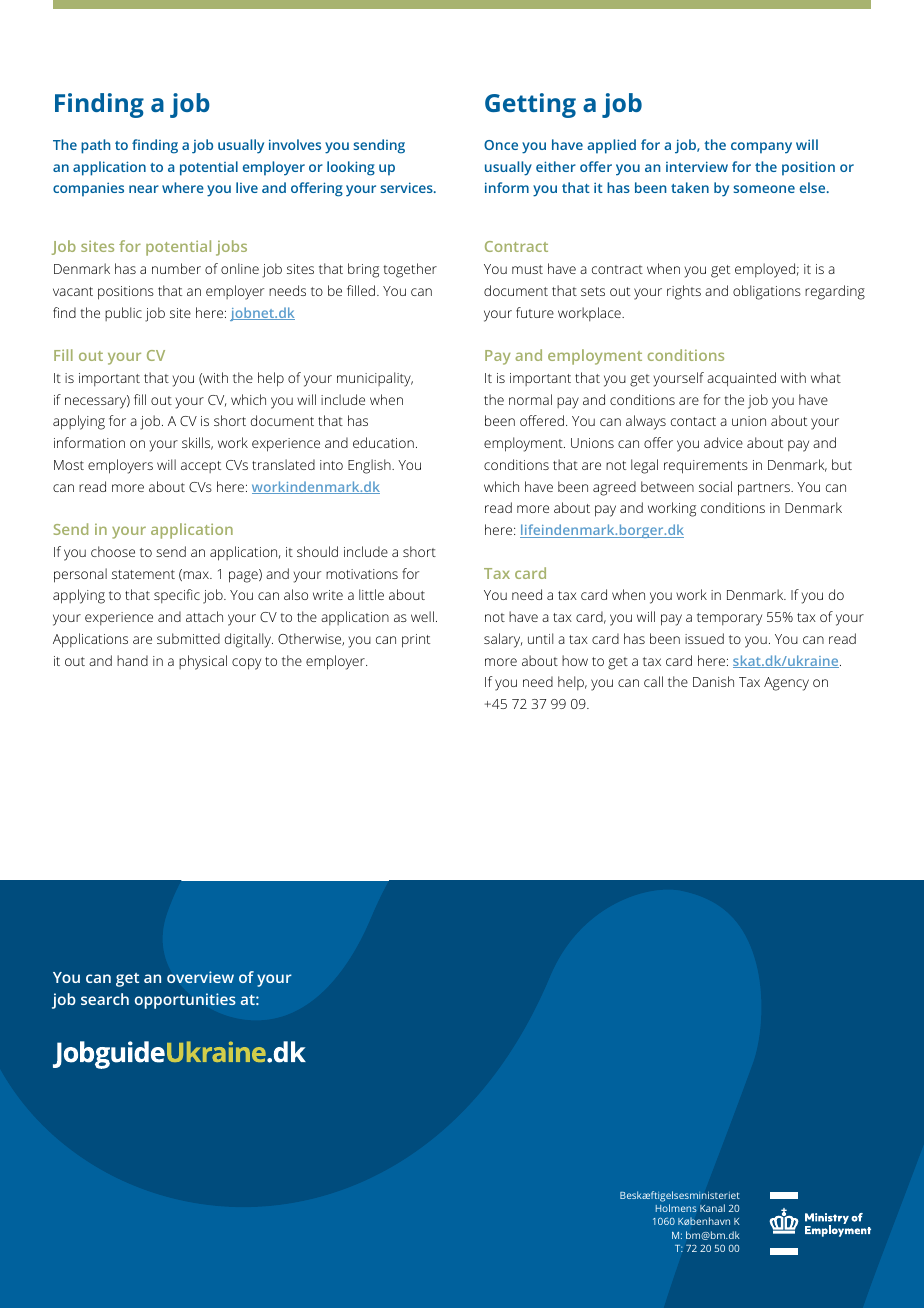 The height and width of the screenshot is (1308, 924). Describe the element at coordinates (761, 148) in the screenshot. I see `company` at that location.
